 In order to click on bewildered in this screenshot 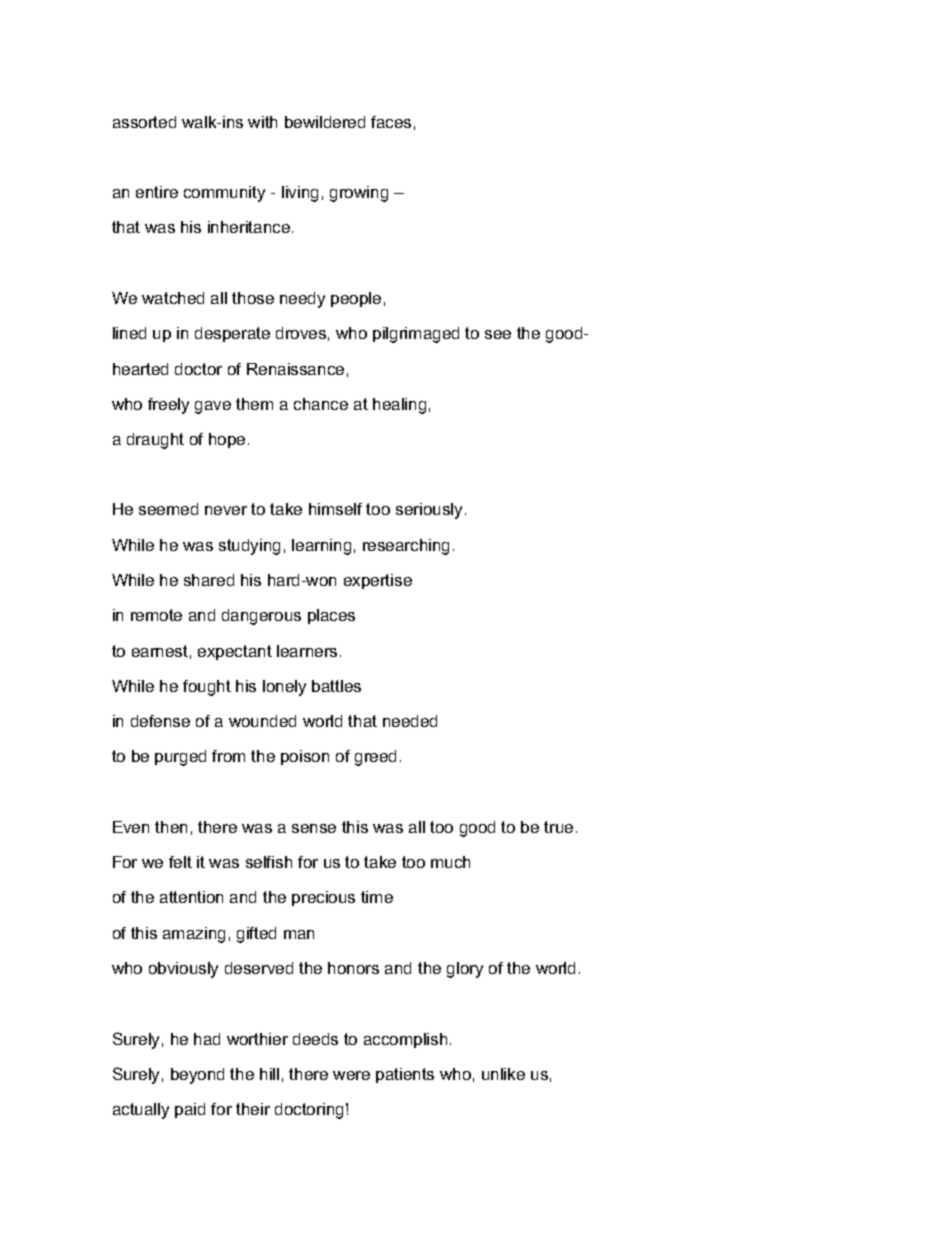, I will do `click(325, 122)`.
